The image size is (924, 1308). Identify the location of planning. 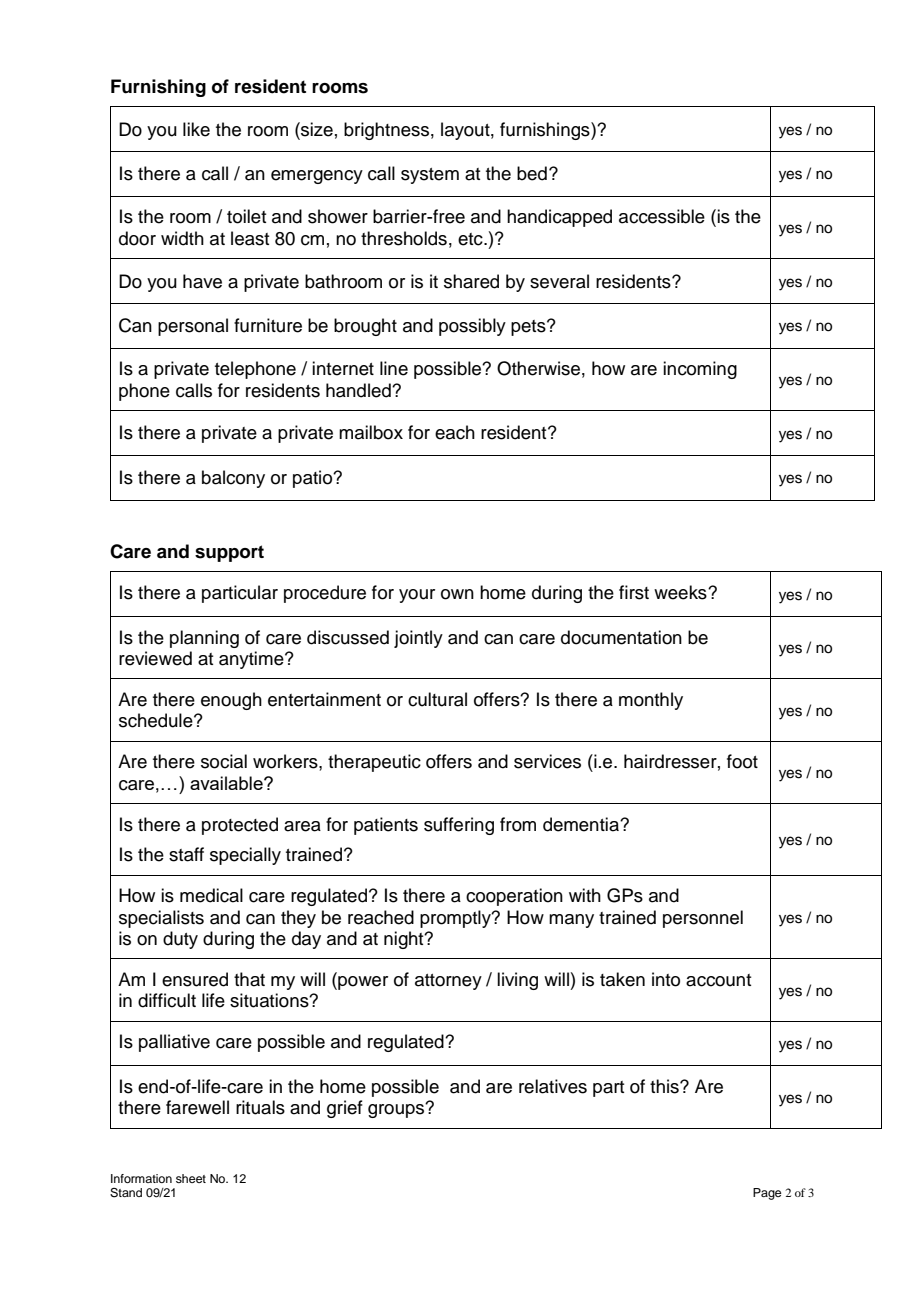
(204, 639).
